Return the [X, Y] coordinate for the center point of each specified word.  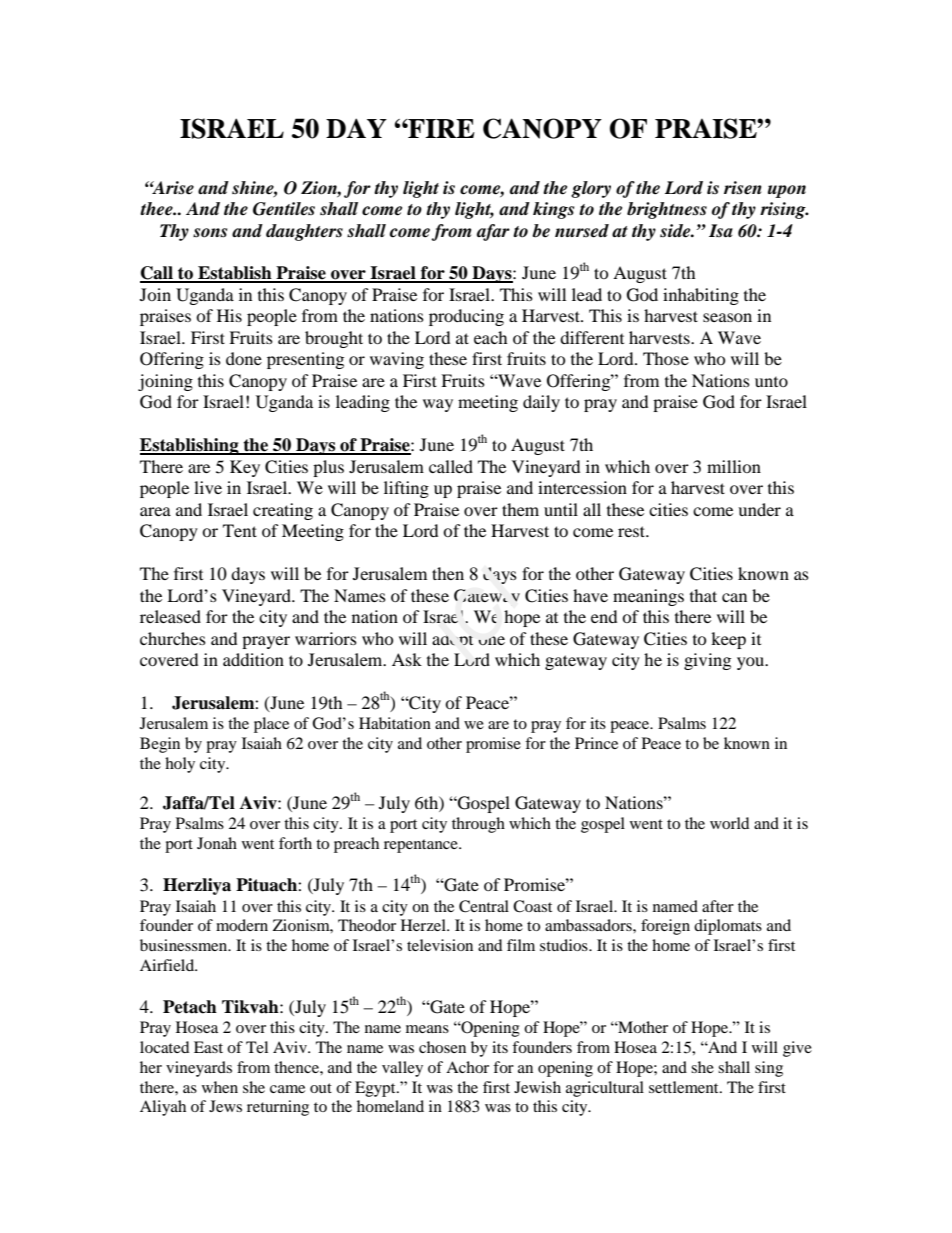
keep [728, 640]
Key [245, 468]
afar [493, 232]
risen [743, 188]
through [478, 825]
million [734, 466]
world [729, 823]
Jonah [217, 843]
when [220, 1087]
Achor [467, 1067]
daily [541, 403]
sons [210, 233]
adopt [452, 640]
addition [253, 659]
